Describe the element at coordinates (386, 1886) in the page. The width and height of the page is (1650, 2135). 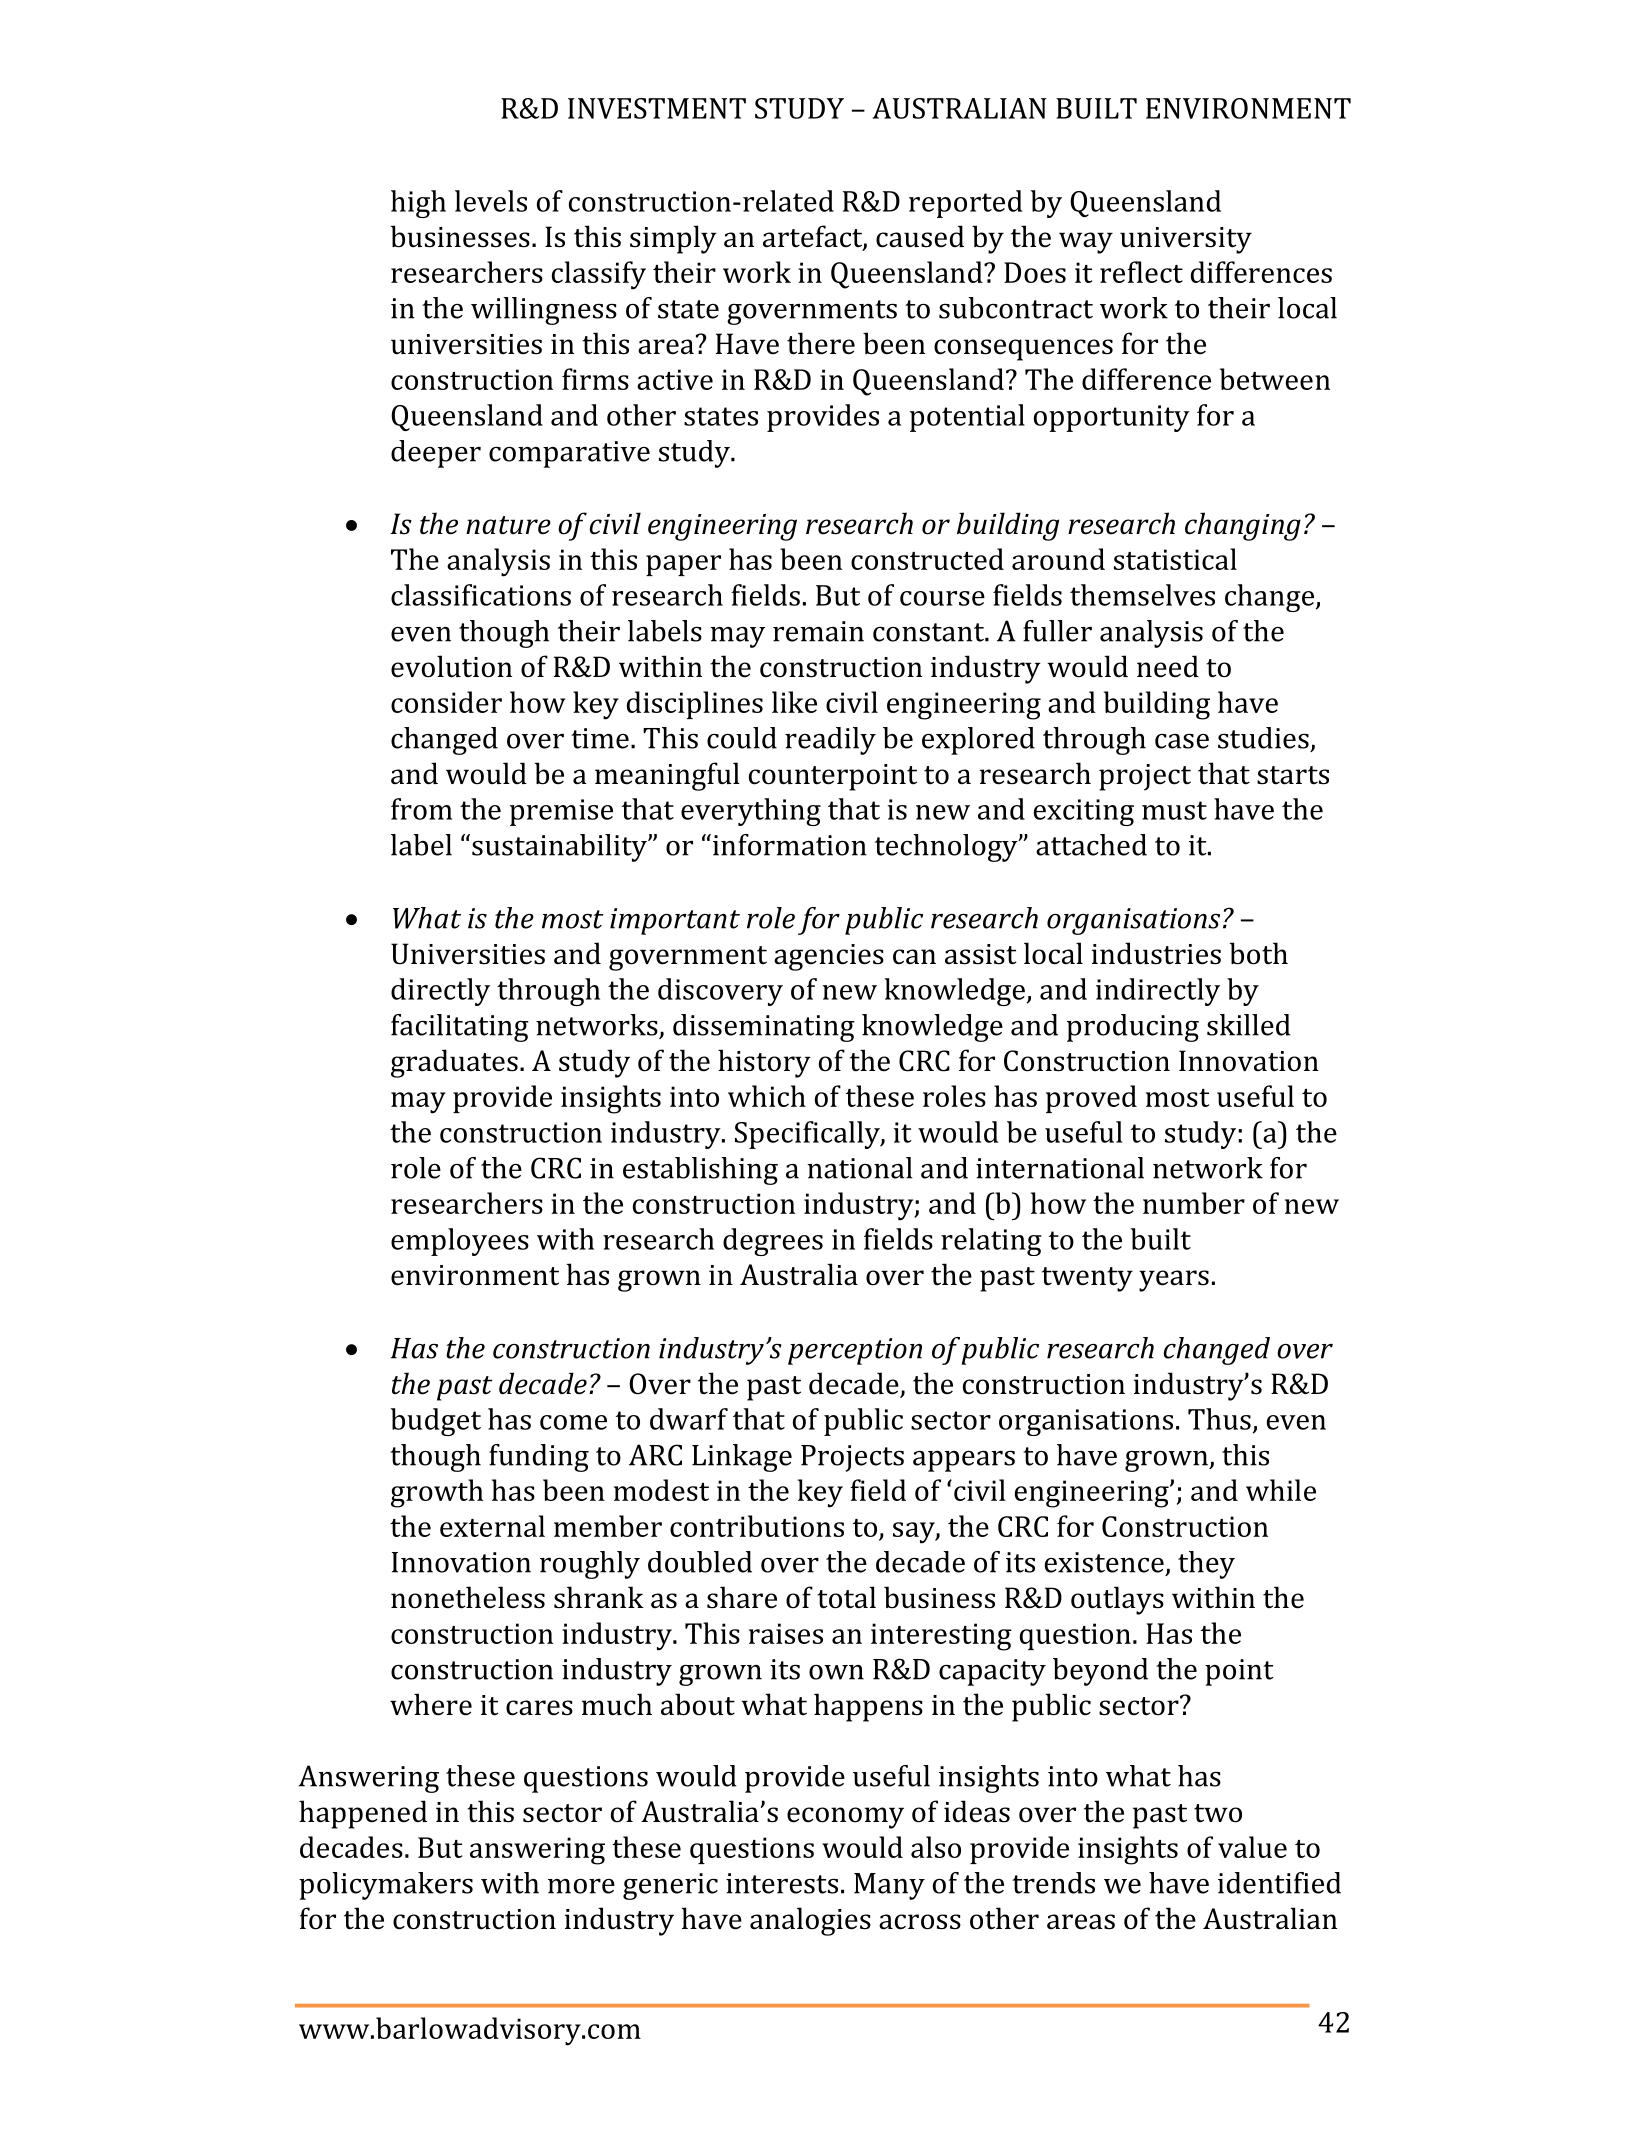
I see `policymakers` at that location.
